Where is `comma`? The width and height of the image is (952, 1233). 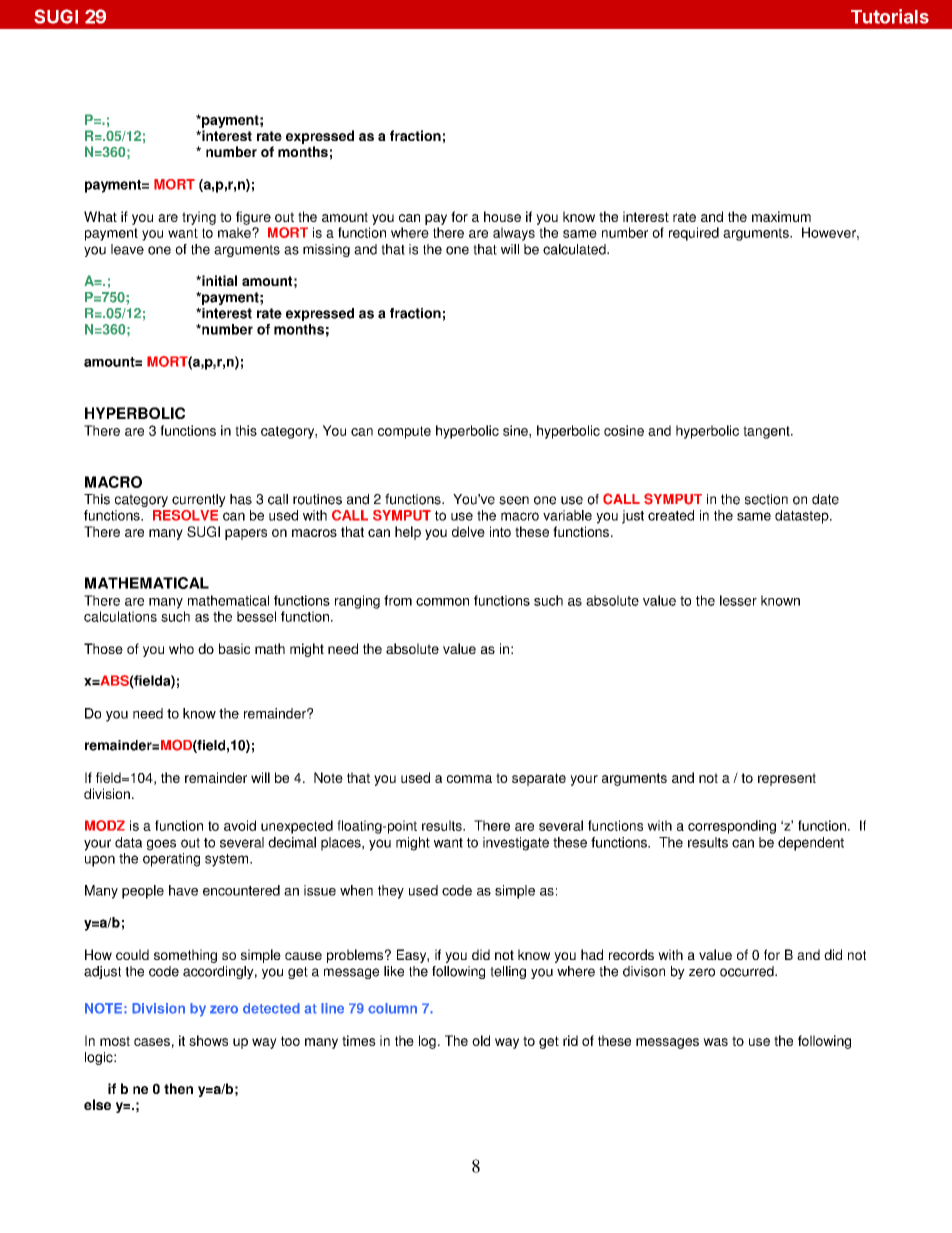
comma is located at coordinates (469, 779).
